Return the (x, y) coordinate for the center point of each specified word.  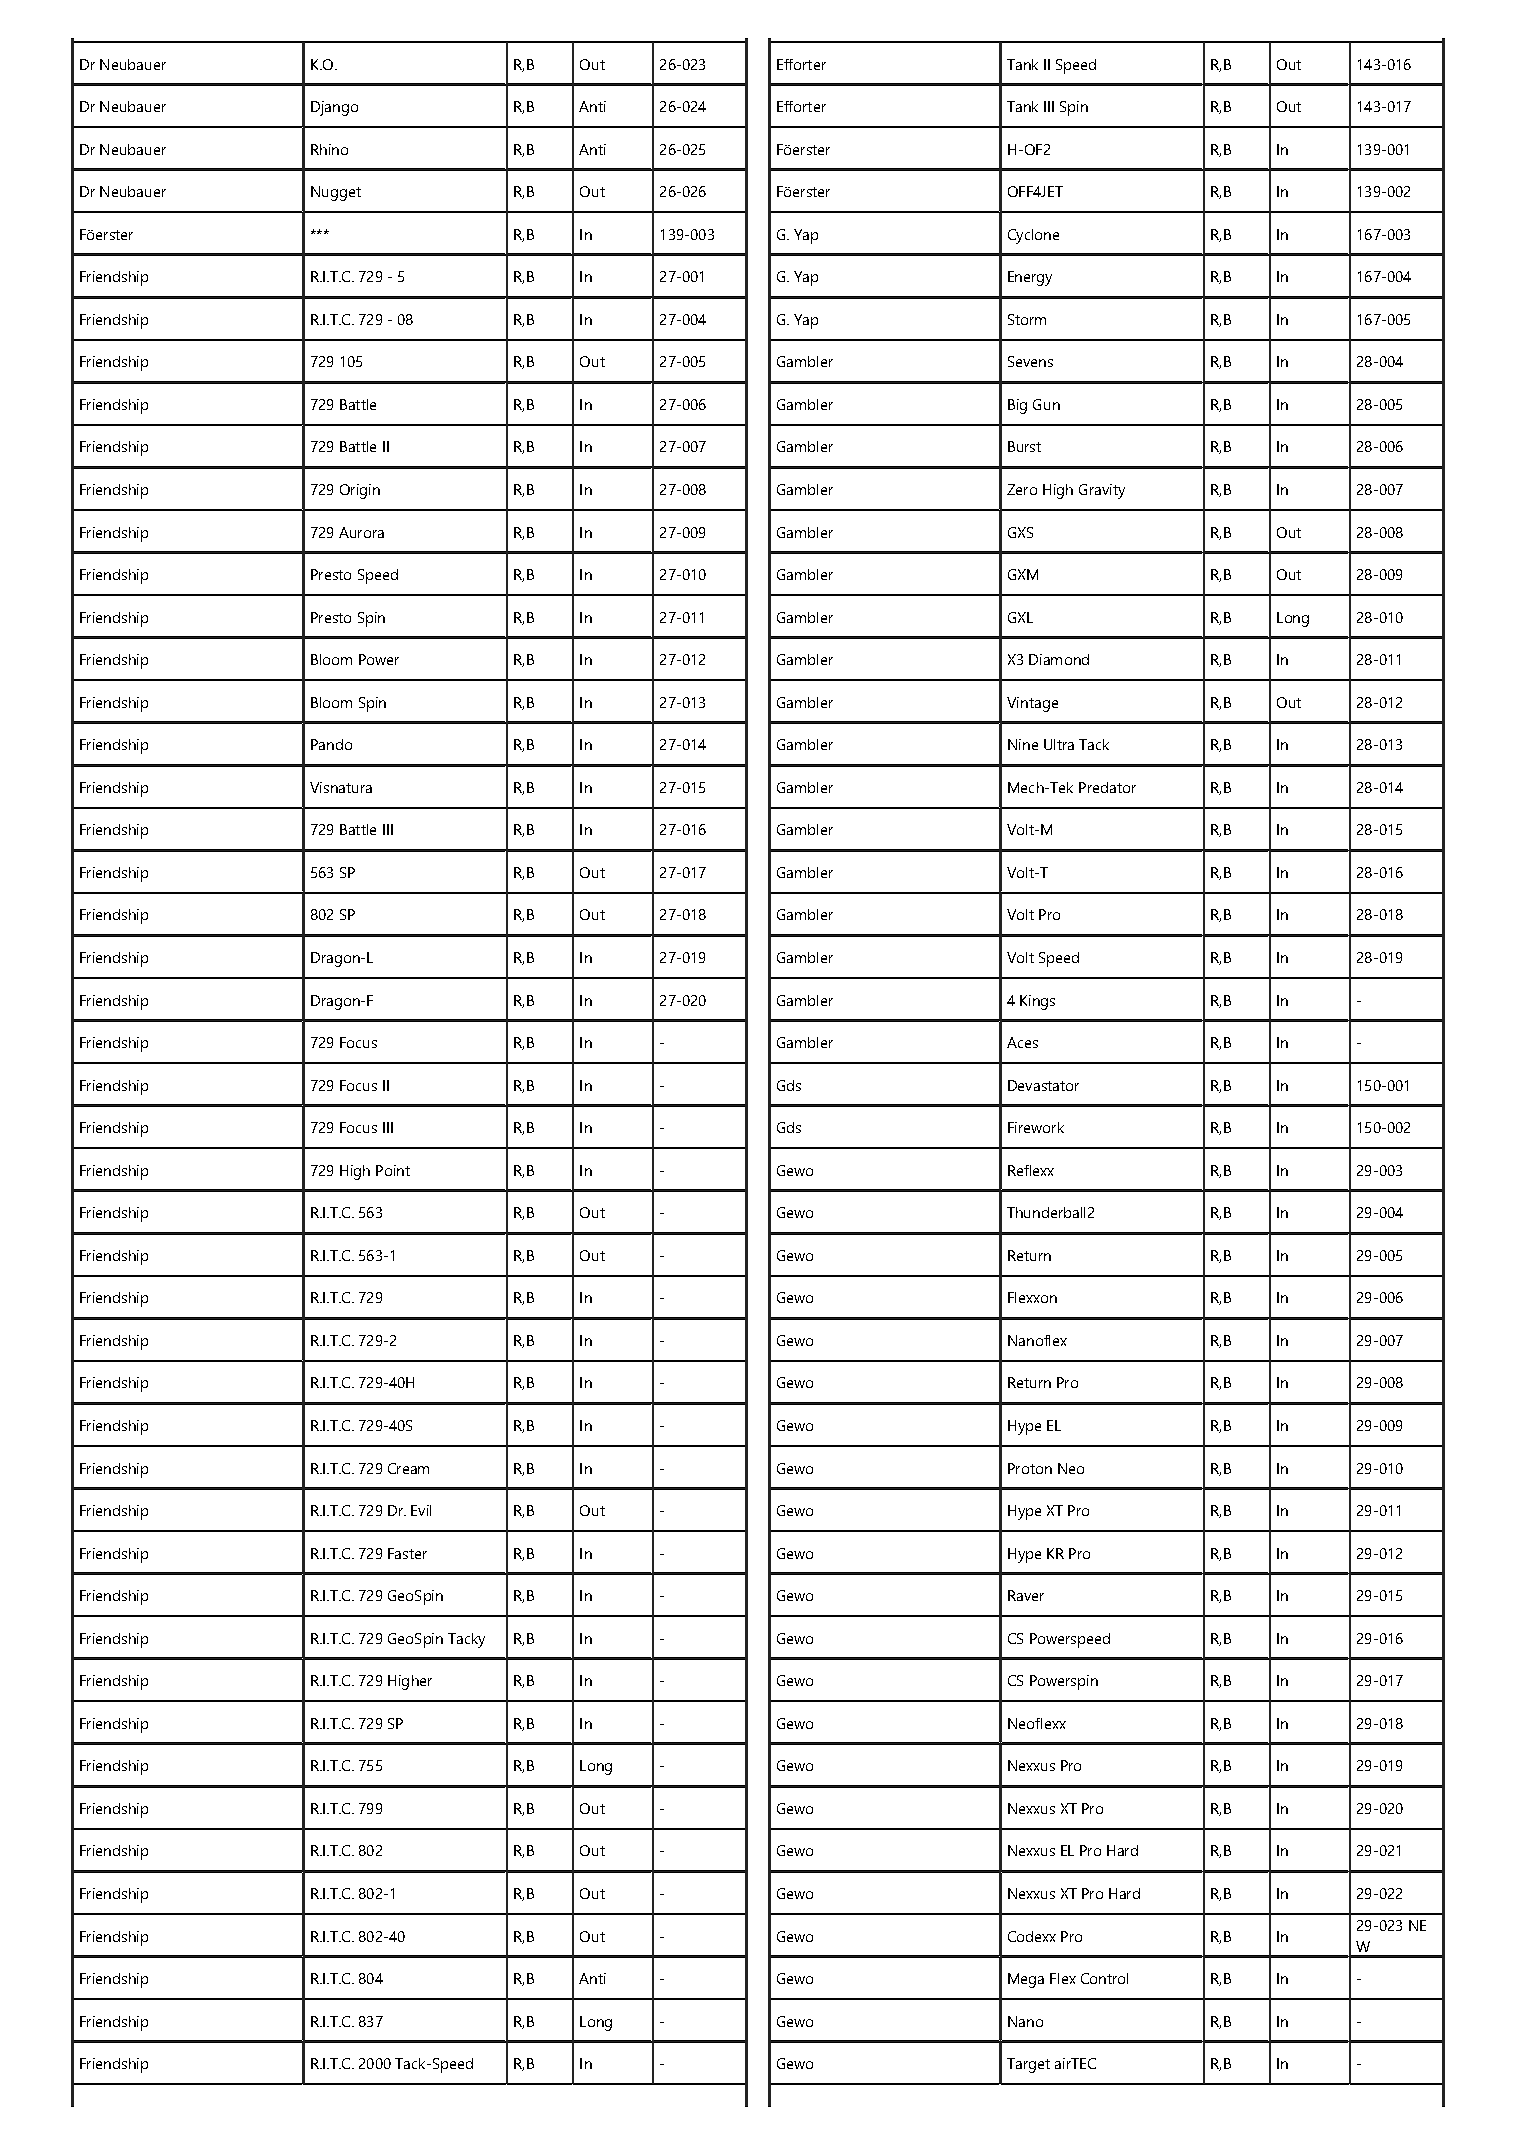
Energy (1030, 278)
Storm (1027, 319)
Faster (407, 1553)
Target (1028, 2065)
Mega (1026, 1980)
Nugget (336, 193)
